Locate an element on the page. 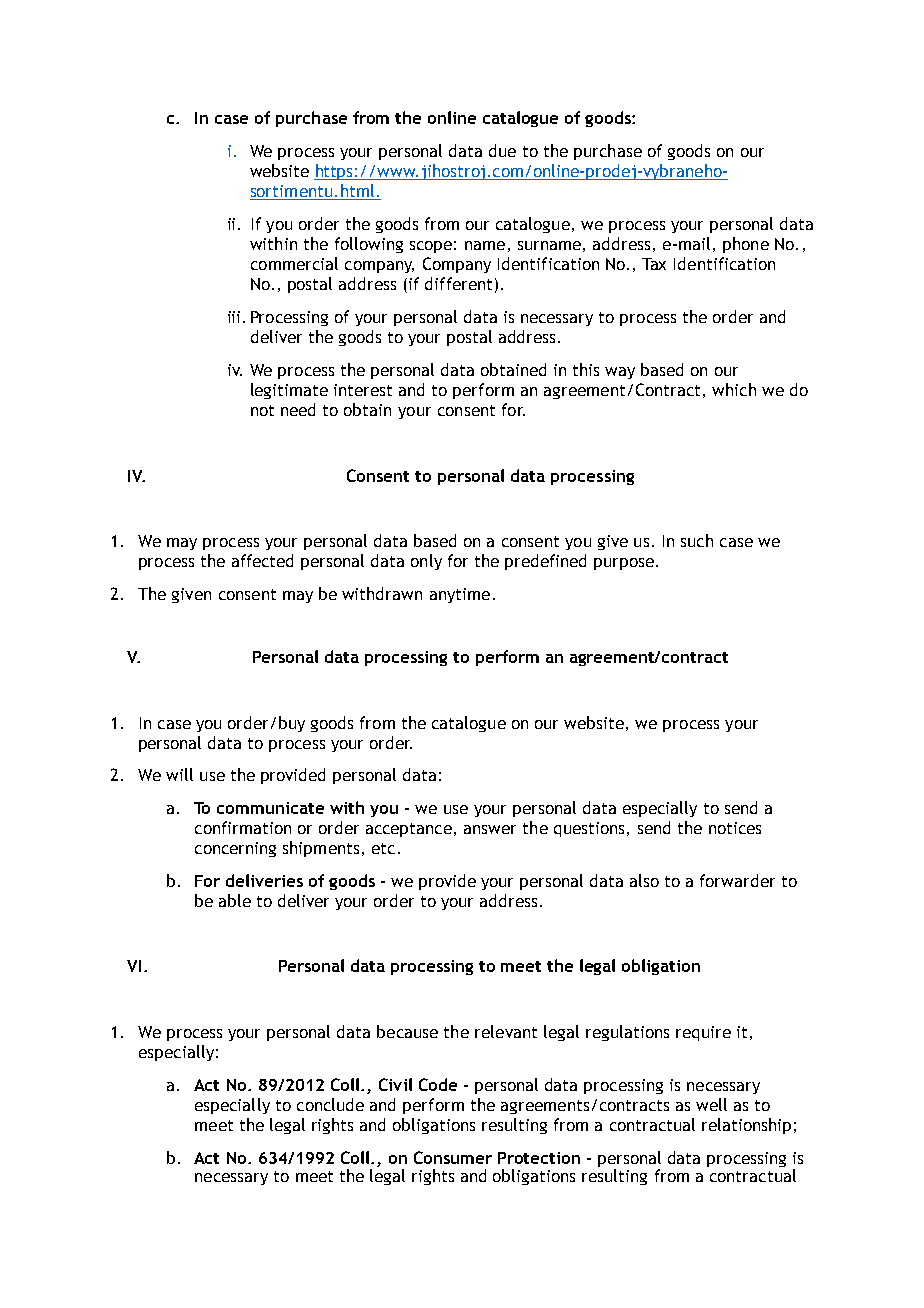  commercial is located at coordinates (294, 263).
